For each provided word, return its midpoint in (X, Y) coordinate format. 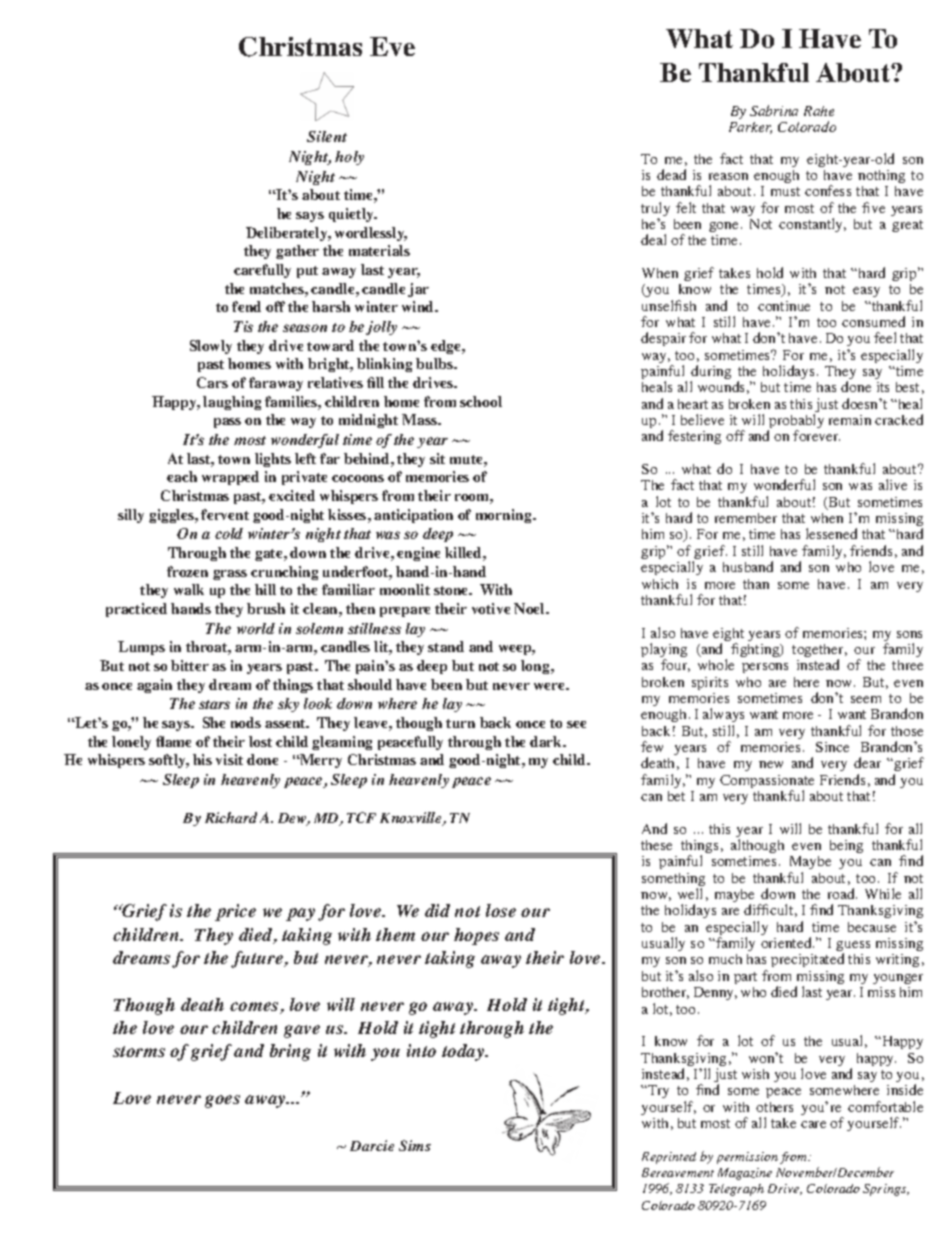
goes (222, 1101)
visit (229, 759)
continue (784, 306)
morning (505, 516)
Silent (327, 136)
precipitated (807, 960)
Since (832, 747)
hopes (476, 936)
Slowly (211, 347)
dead (671, 174)
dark (547, 741)
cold (229, 533)
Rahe (819, 111)
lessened (831, 533)
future (258, 959)
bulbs (435, 363)
